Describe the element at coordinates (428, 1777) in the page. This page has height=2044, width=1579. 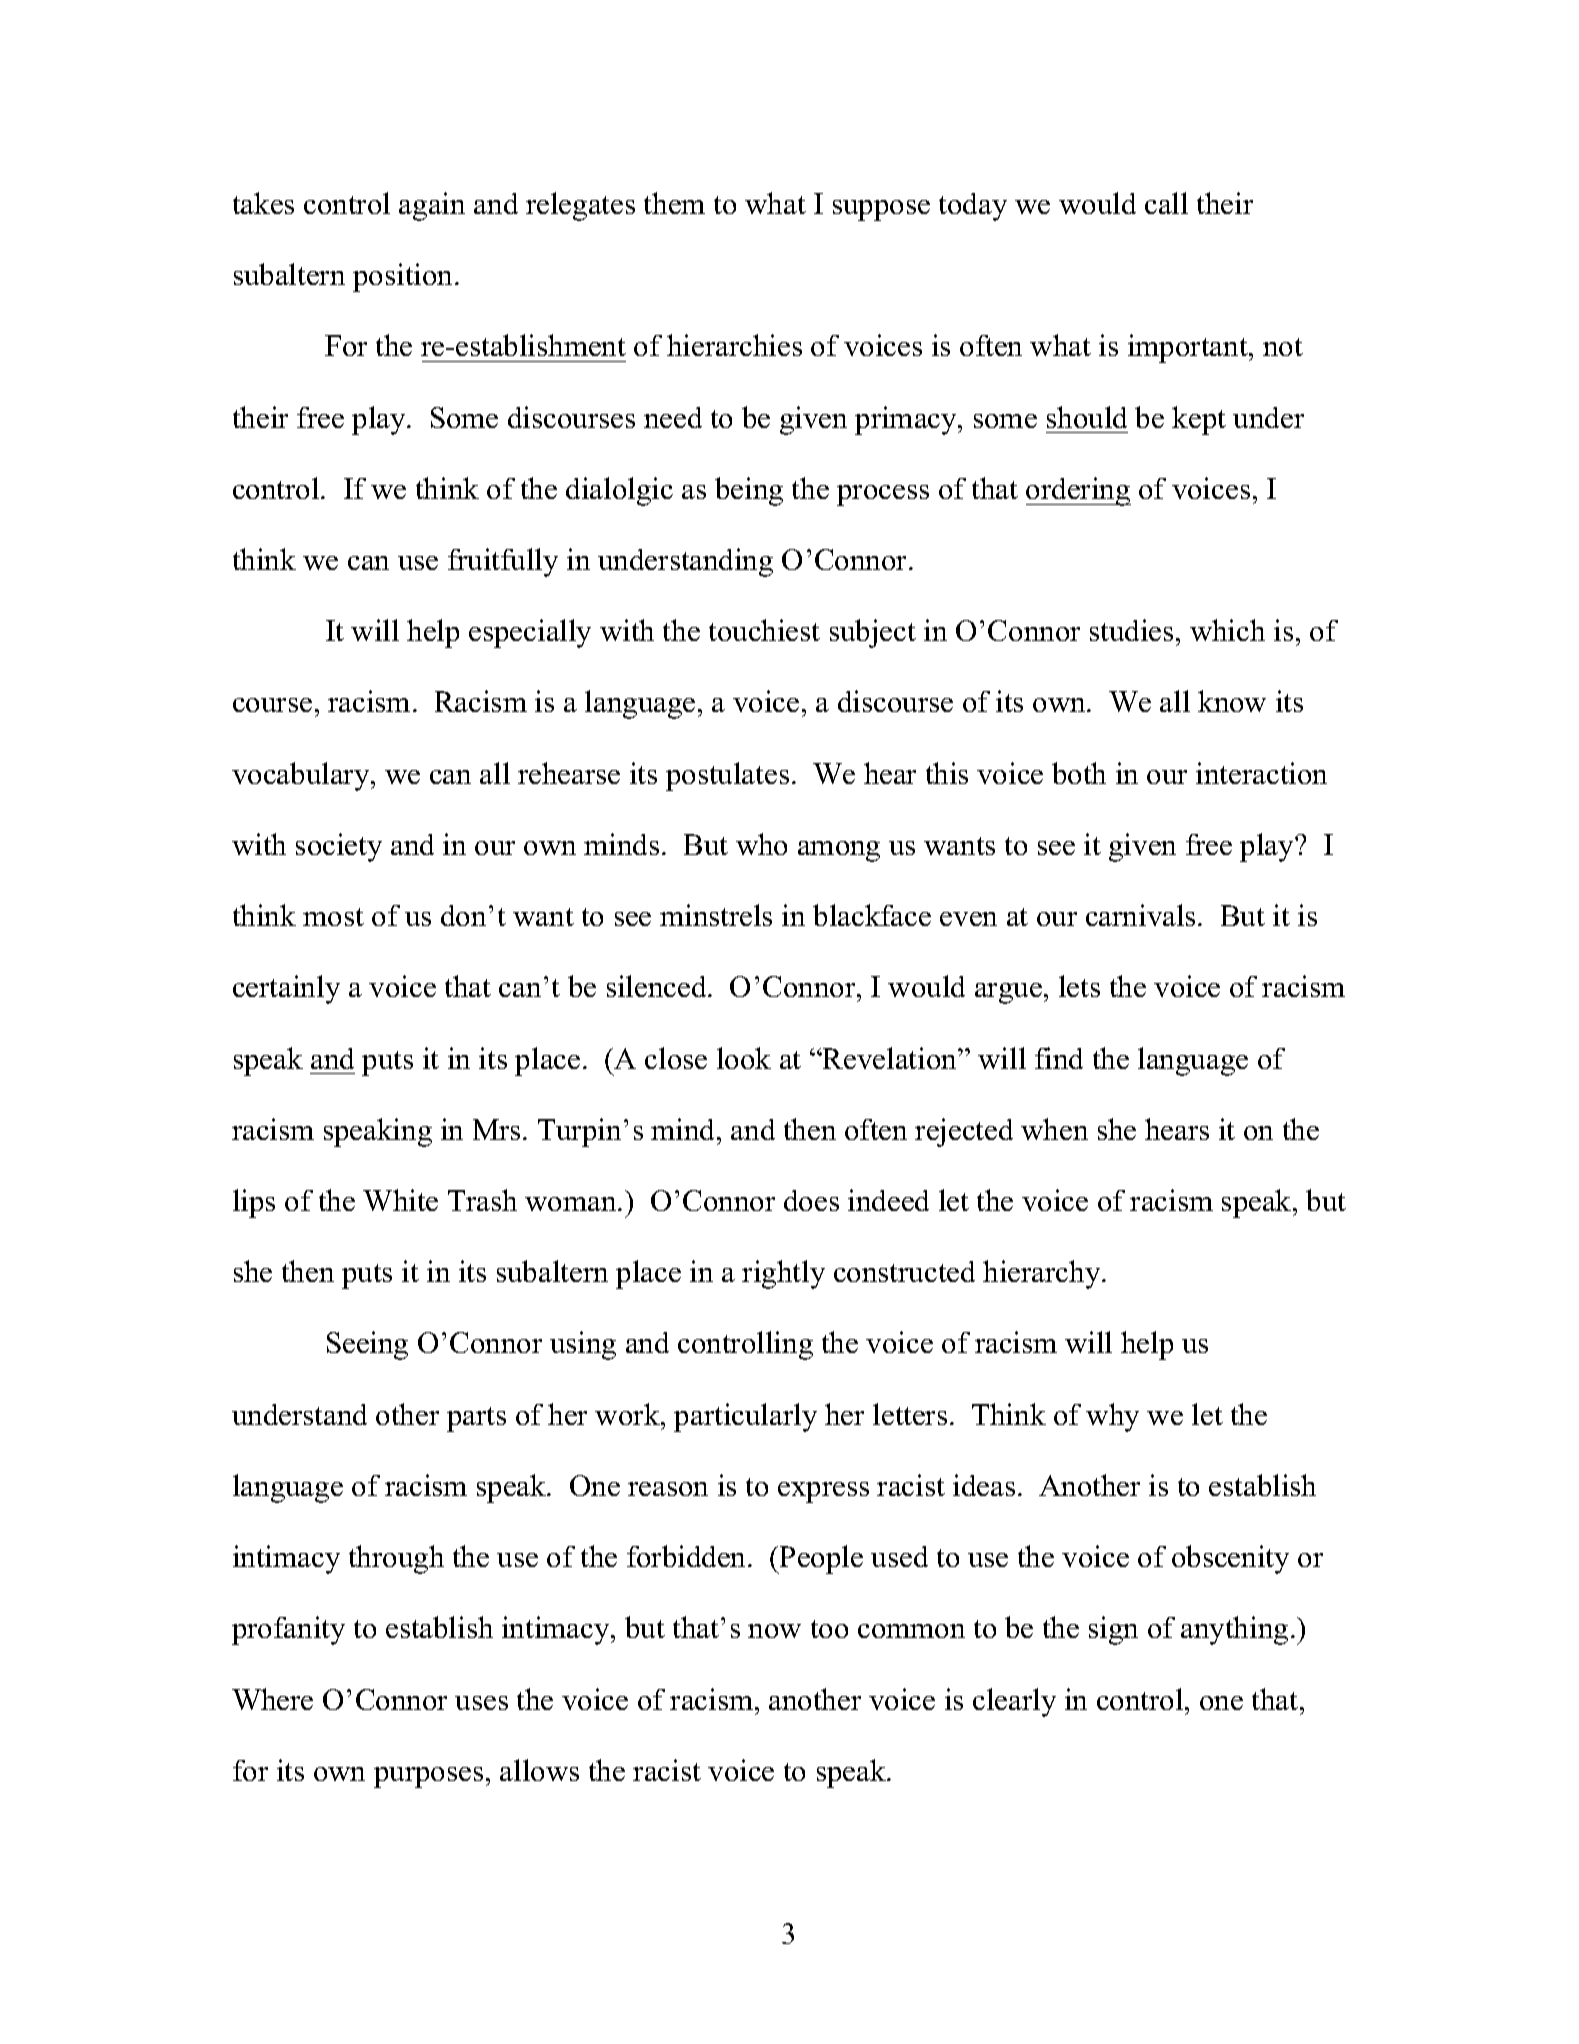
I see `purposes` at that location.
